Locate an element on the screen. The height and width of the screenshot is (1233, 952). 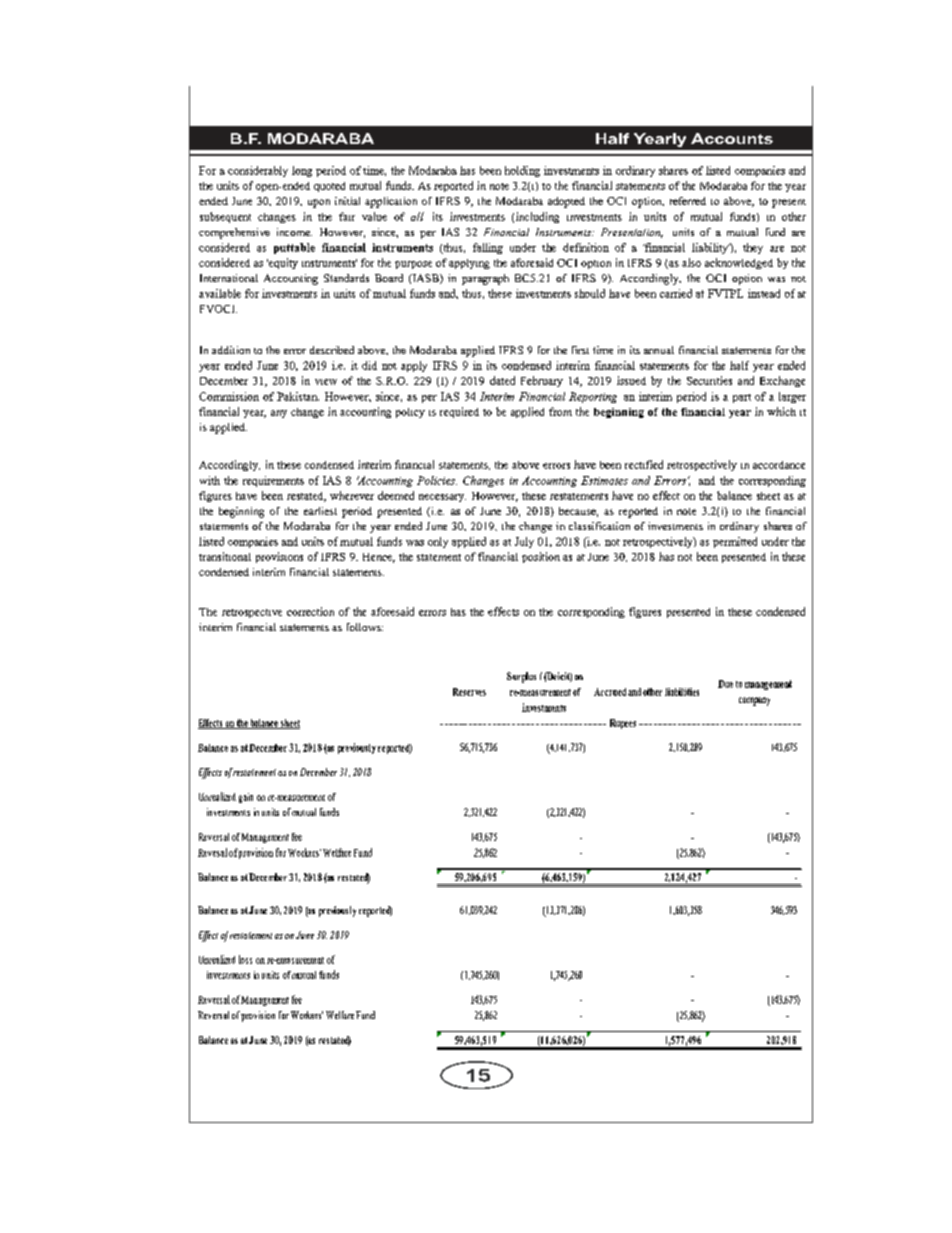
considerably is located at coordinates (258, 171).
